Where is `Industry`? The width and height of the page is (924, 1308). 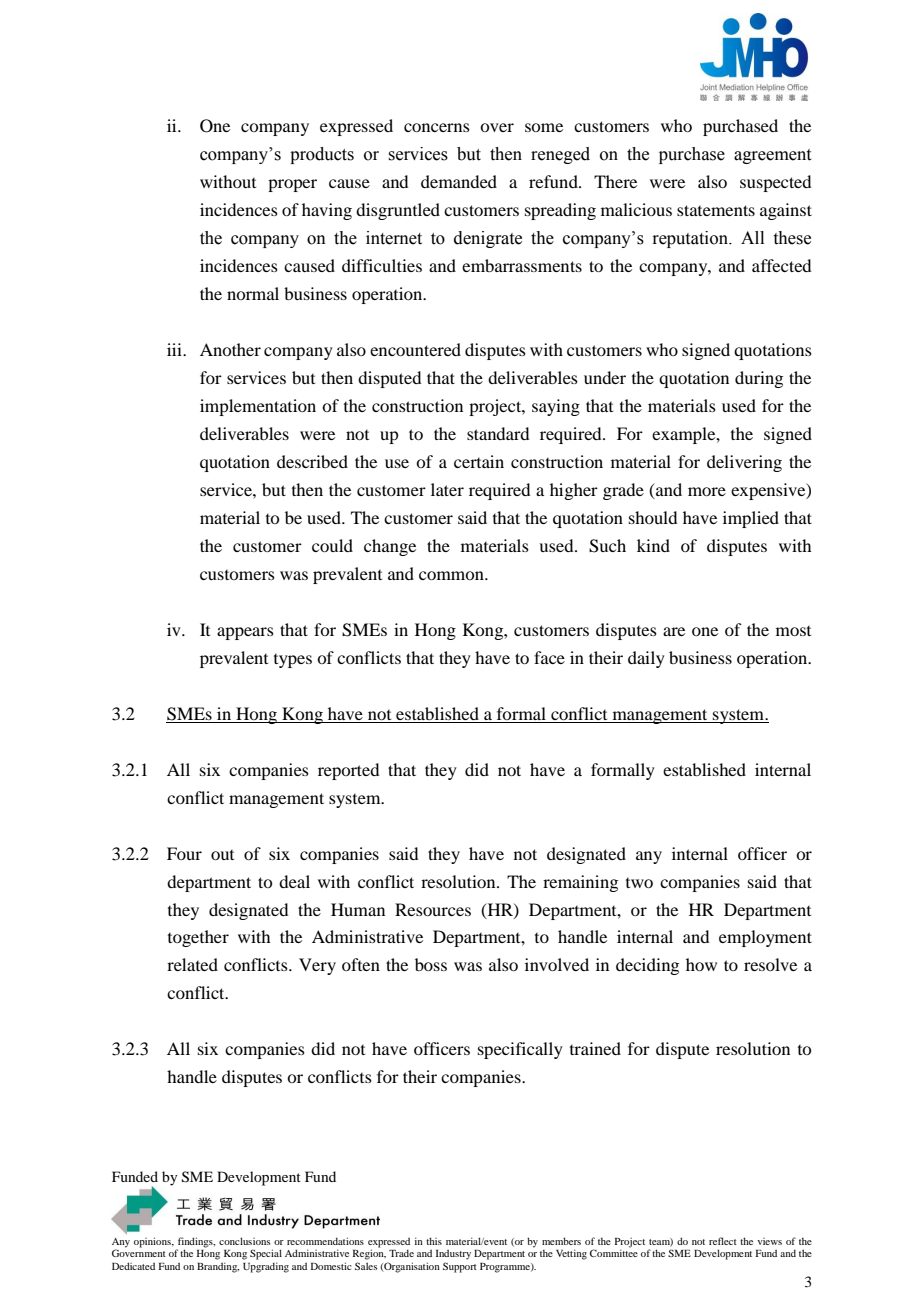
Industry is located at coordinates (453, 1255).
